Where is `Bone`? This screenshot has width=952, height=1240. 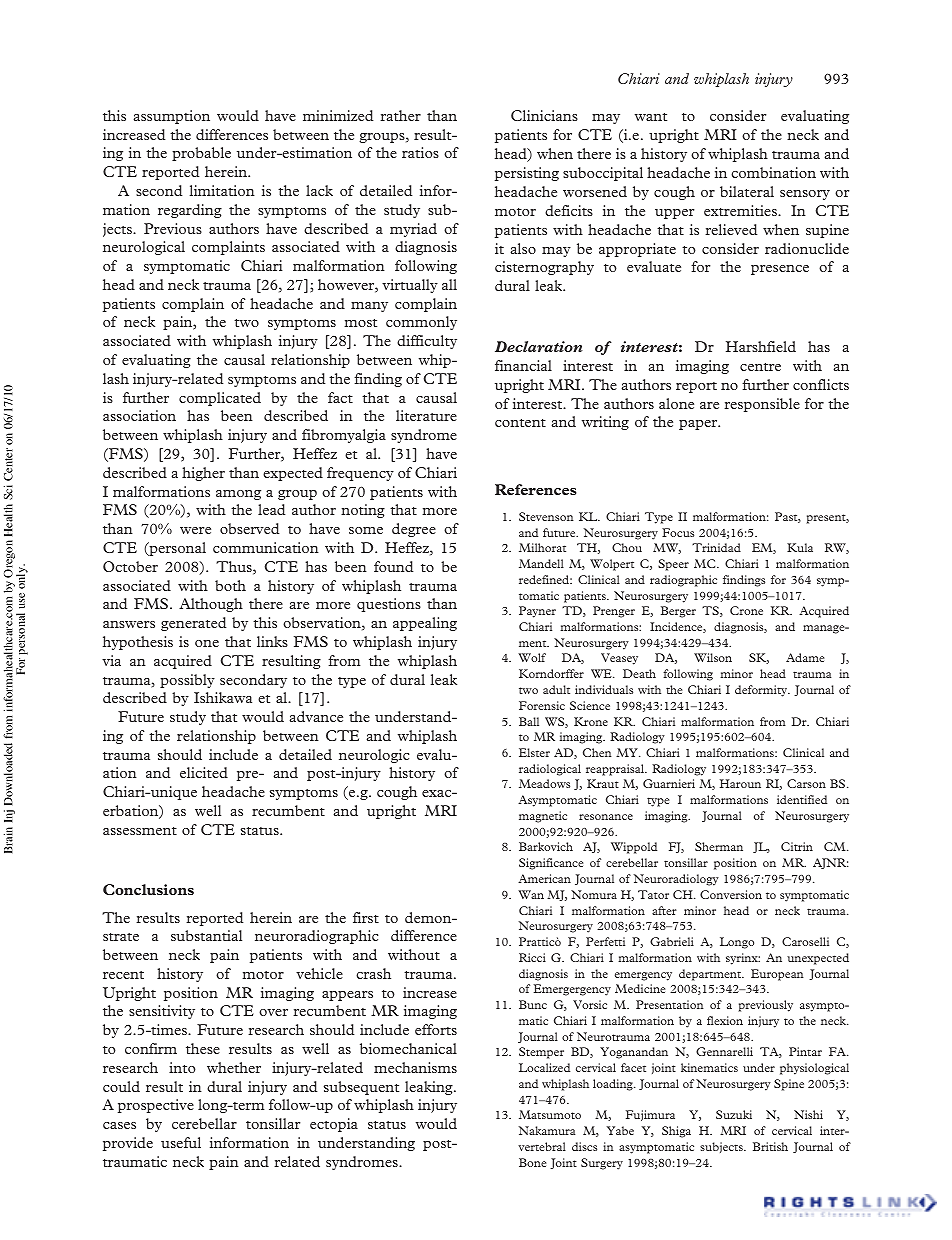 Bone is located at coordinates (532, 1162).
